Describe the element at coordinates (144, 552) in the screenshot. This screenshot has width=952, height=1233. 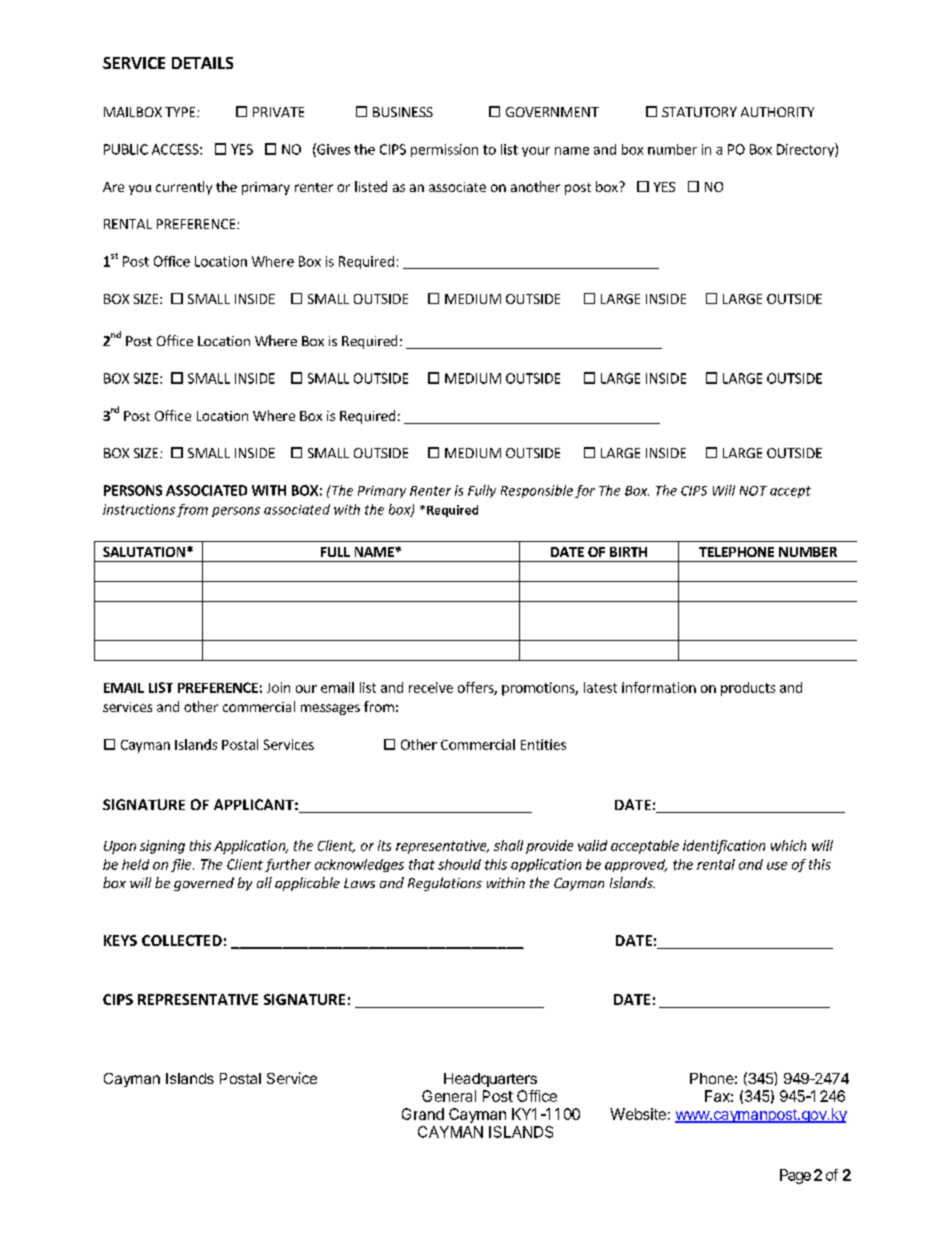
I see `SALUTATION` at that location.
